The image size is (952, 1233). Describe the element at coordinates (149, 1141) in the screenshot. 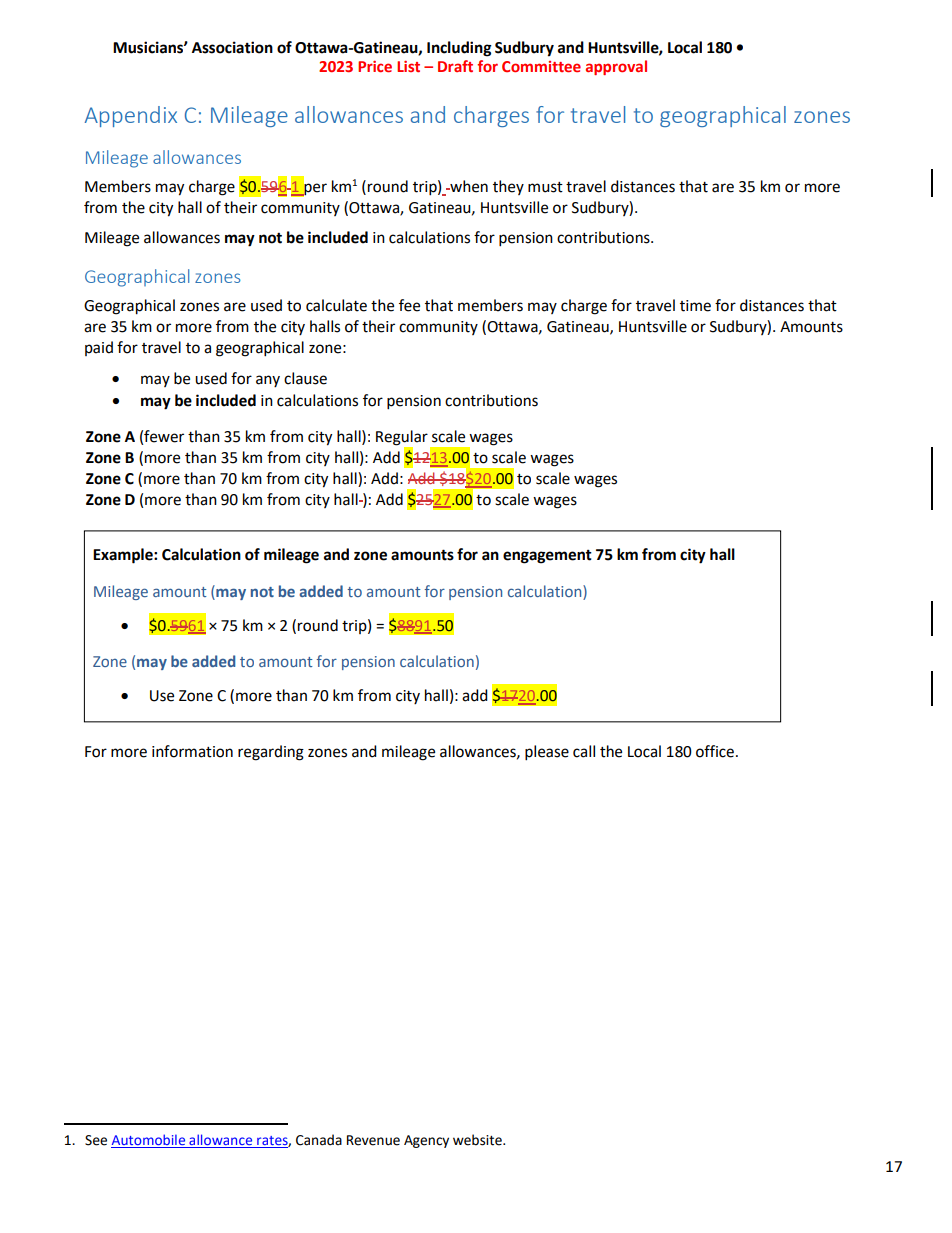

I see `Automobile` at that location.
